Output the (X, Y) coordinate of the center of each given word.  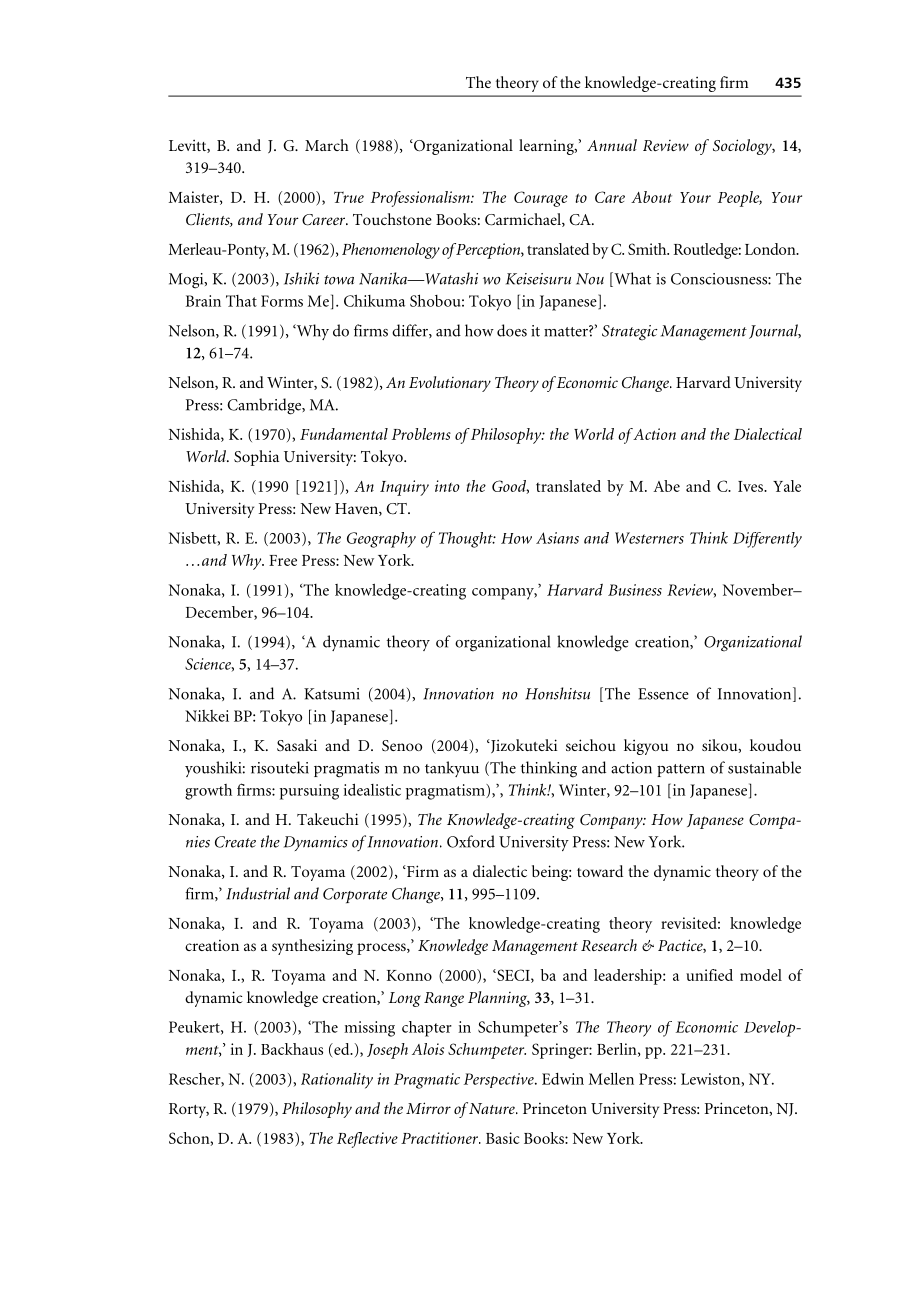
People (740, 199)
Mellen (611, 1078)
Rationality (337, 1081)
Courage (541, 199)
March (327, 145)
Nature (493, 1108)
